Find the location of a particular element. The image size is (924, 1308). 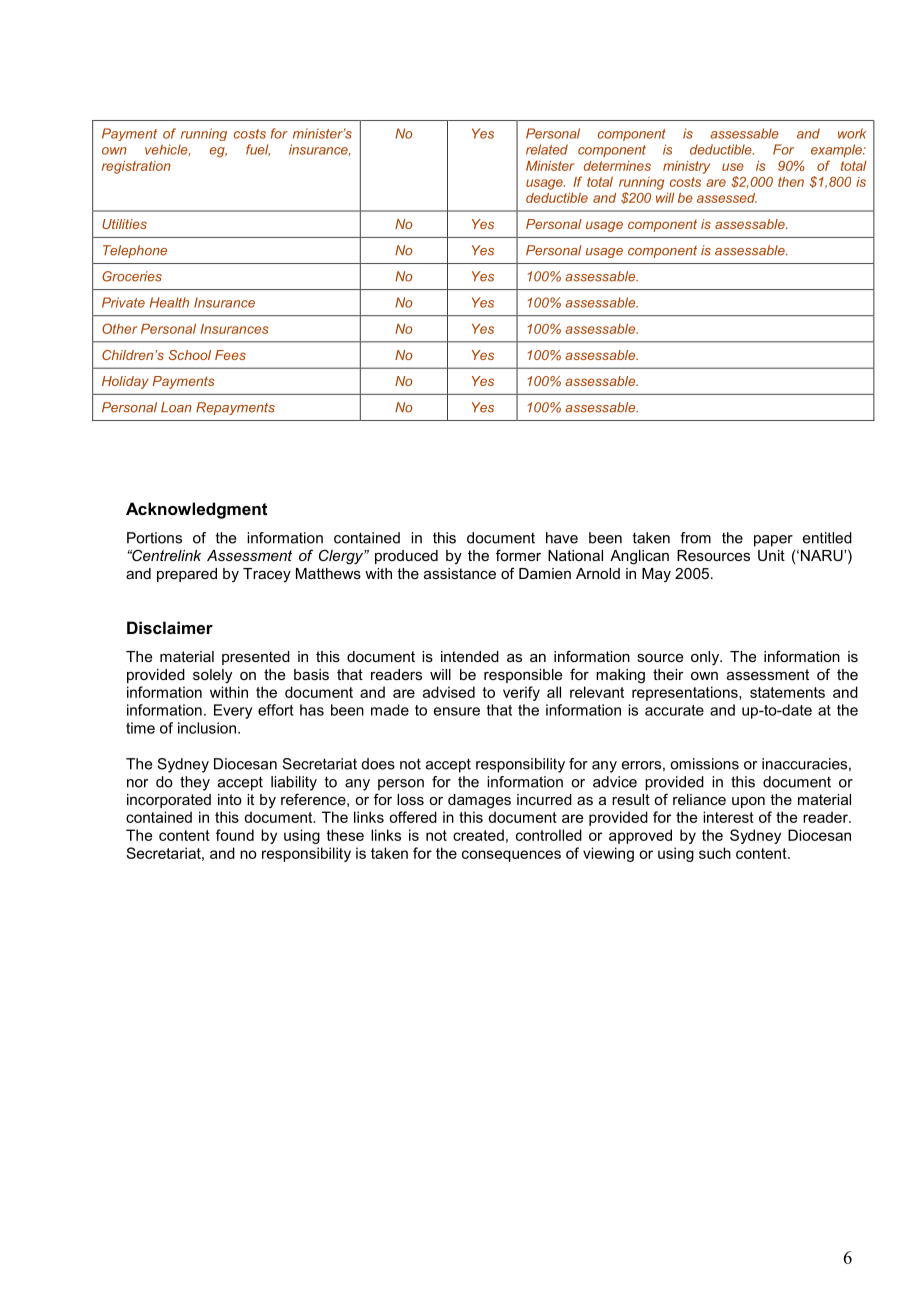

found is located at coordinates (235, 835).
